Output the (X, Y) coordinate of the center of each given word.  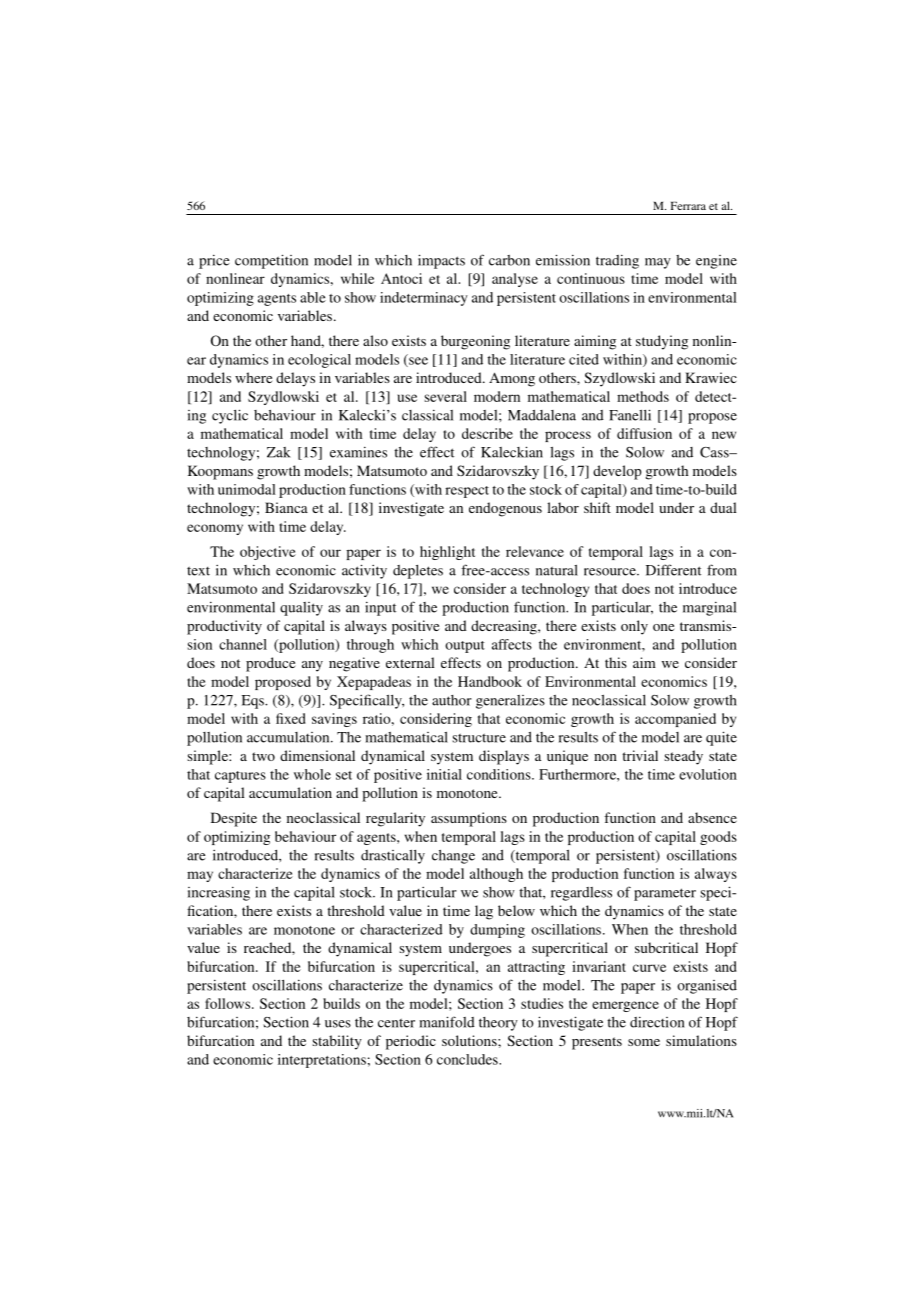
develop (617, 472)
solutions (470, 1040)
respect (467, 492)
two (263, 756)
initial (444, 774)
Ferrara (688, 206)
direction (657, 1022)
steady (683, 757)
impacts (441, 261)
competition (271, 261)
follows (229, 1003)
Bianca (286, 507)
